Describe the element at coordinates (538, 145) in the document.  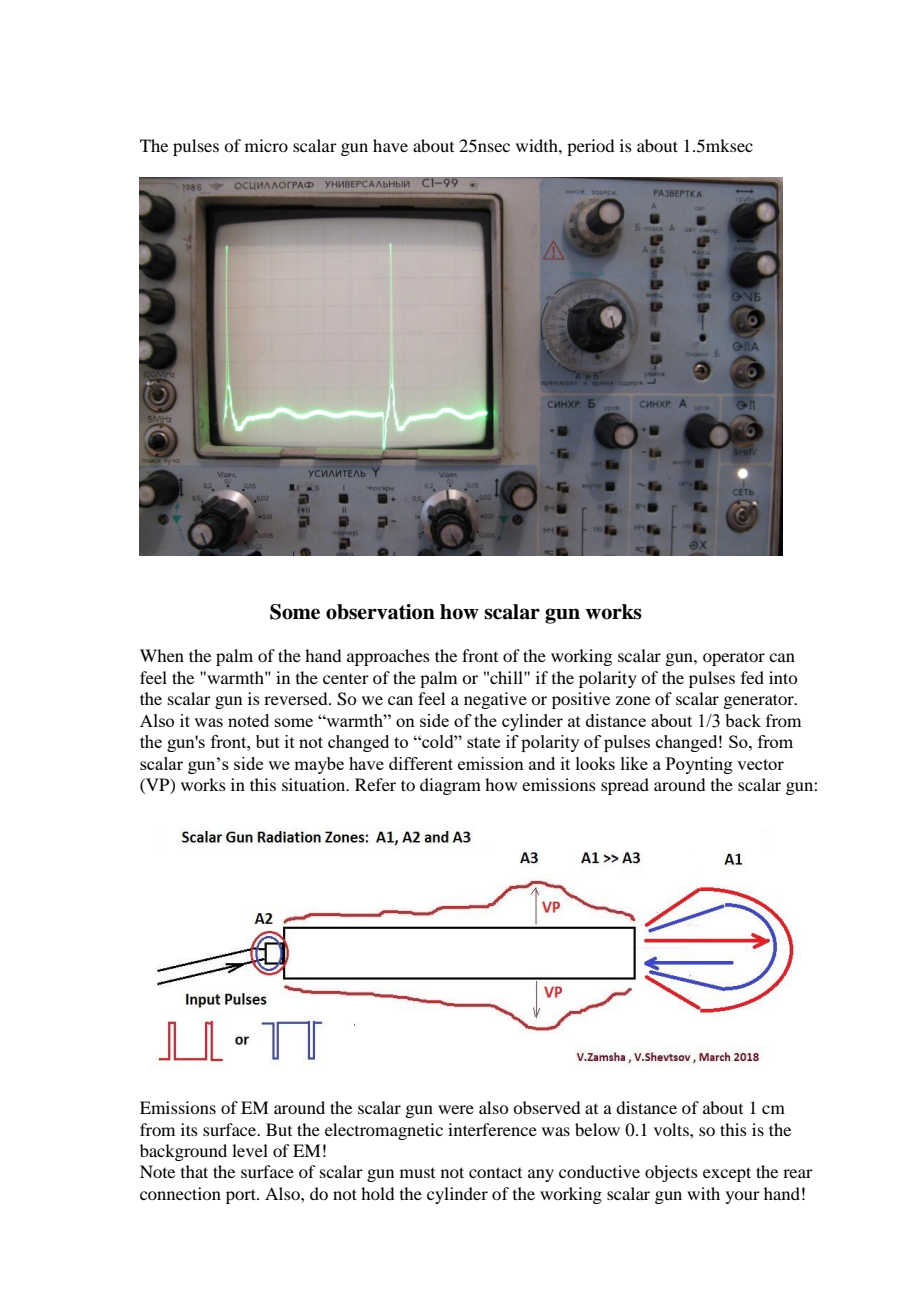
I see `width` at that location.
